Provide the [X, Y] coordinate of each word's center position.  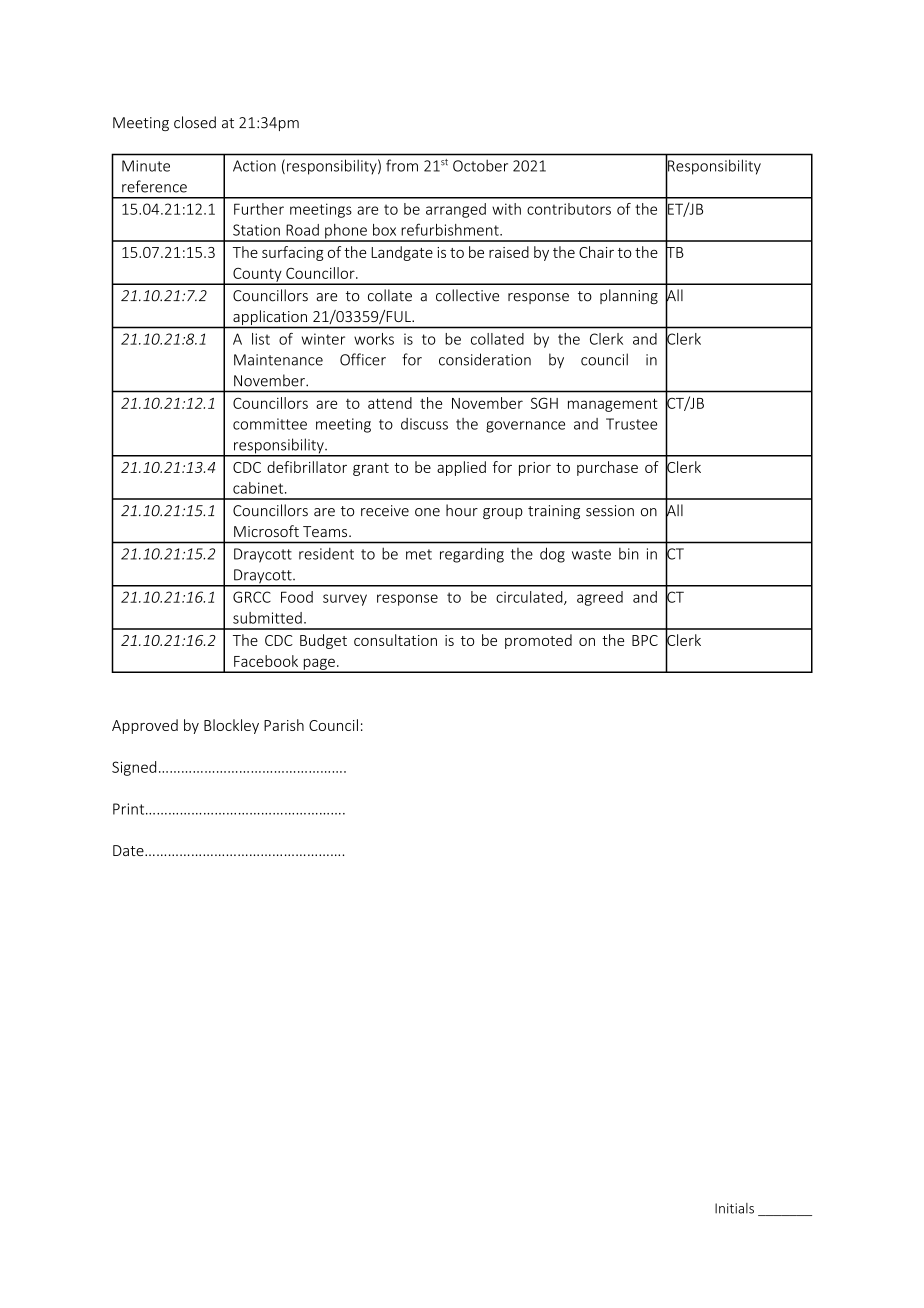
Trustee [631, 424]
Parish [284, 725]
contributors [569, 209]
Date [129, 850]
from [402, 165]
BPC [645, 640]
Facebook [266, 661]
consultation [395, 640]
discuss [424, 424]
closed [195, 122]
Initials [734, 1208]
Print [130, 809]
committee [270, 424]
